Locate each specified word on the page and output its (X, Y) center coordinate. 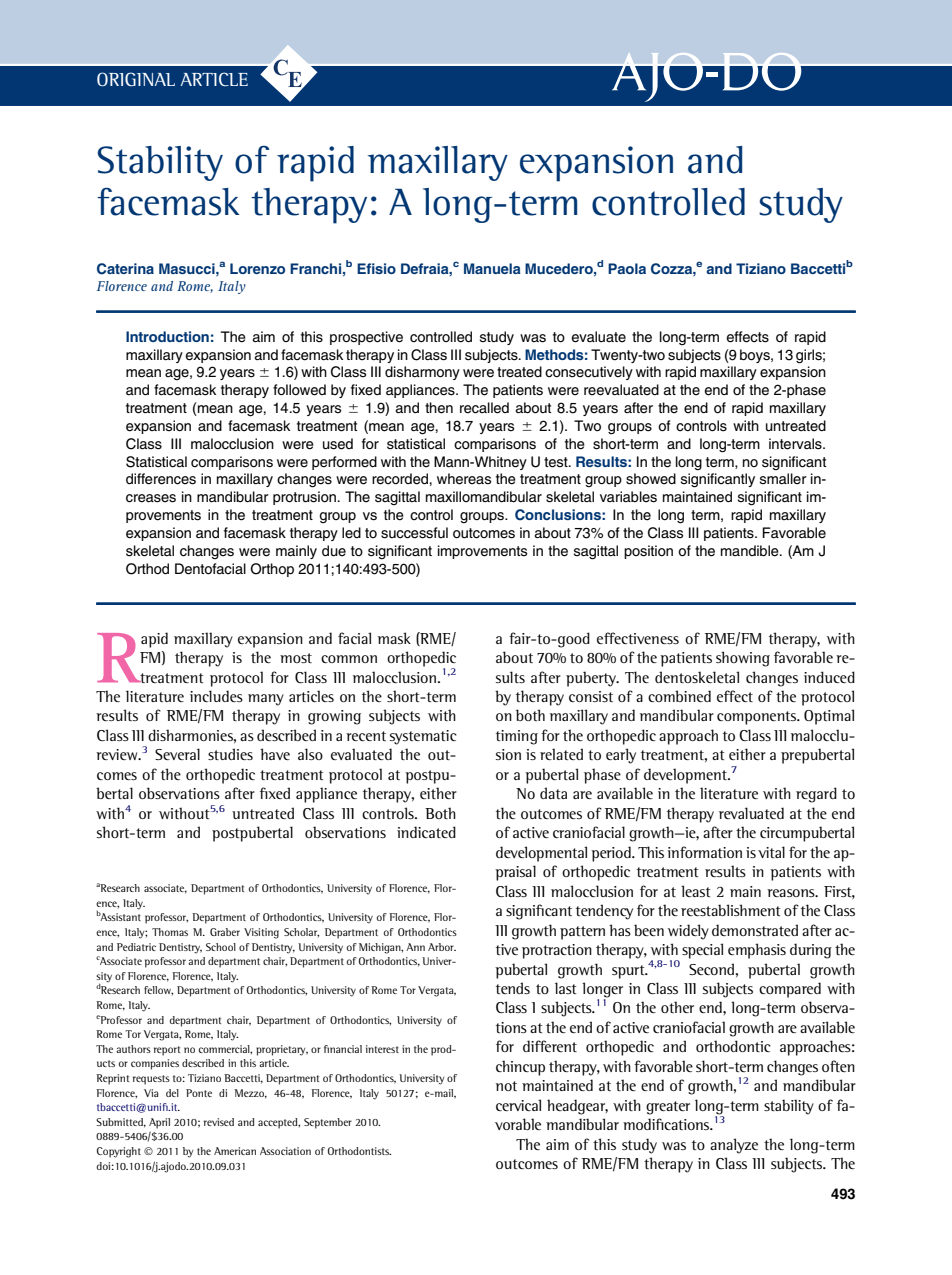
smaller (783, 479)
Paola (627, 268)
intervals (796, 444)
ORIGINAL (136, 79)
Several (177, 754)
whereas (464, 479)
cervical (518, 1105)
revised (219, 1122)
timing (517, 737)
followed (299, 390)
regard (816, 795)
